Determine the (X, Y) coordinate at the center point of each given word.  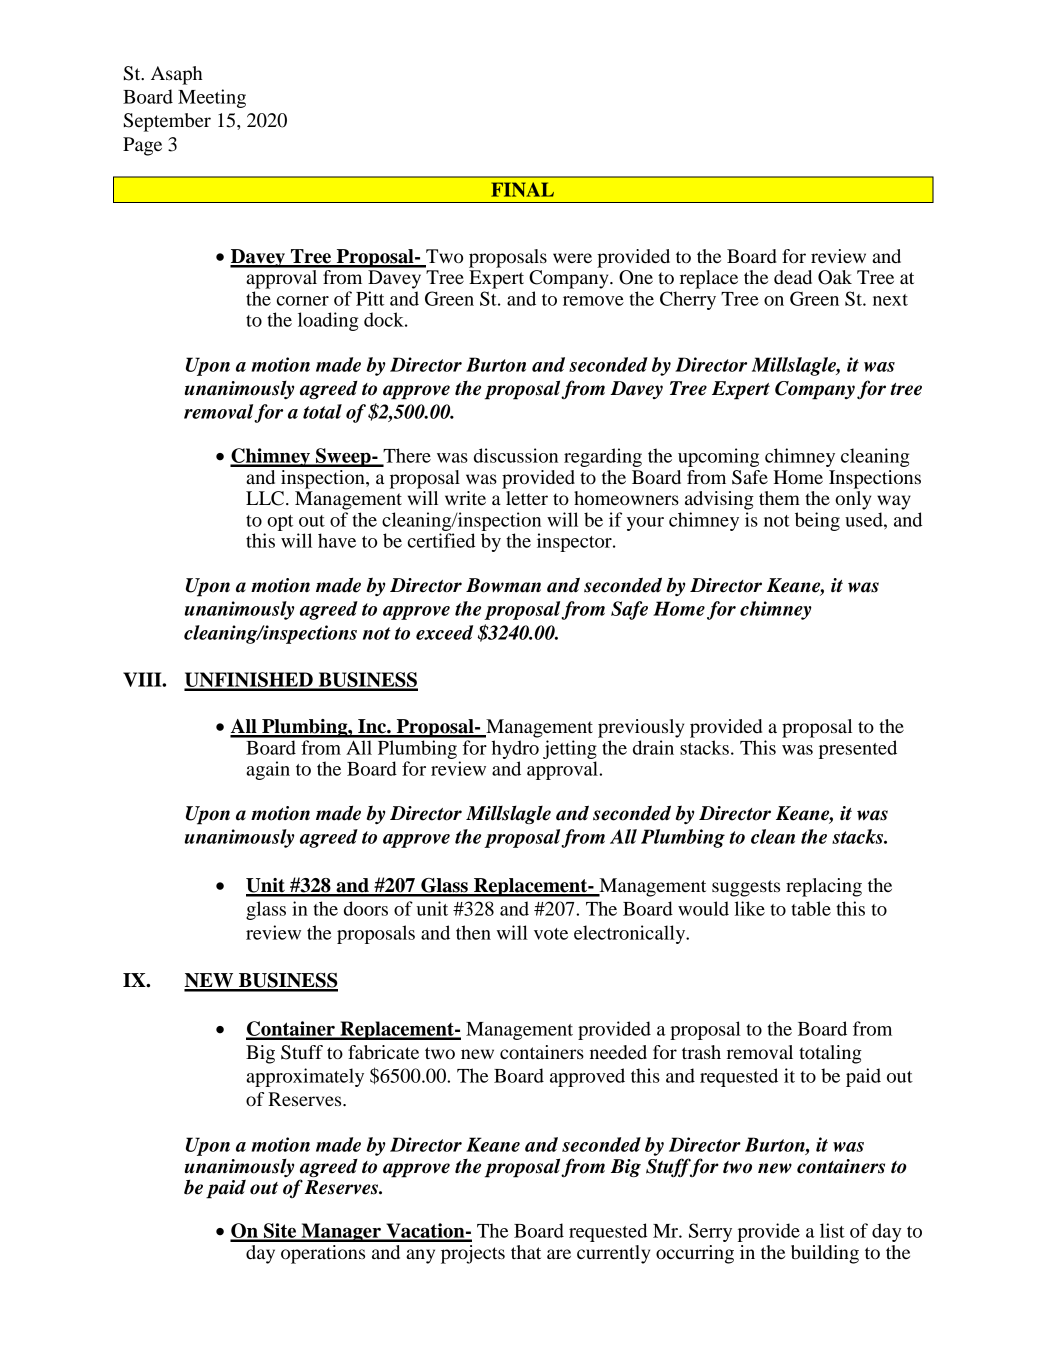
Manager (341, 1232)
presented (858, 749)
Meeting (212, 98)
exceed (444, 632)
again (268, 770)
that (526, 1252)
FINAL (522, 189)
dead (793, 277)
